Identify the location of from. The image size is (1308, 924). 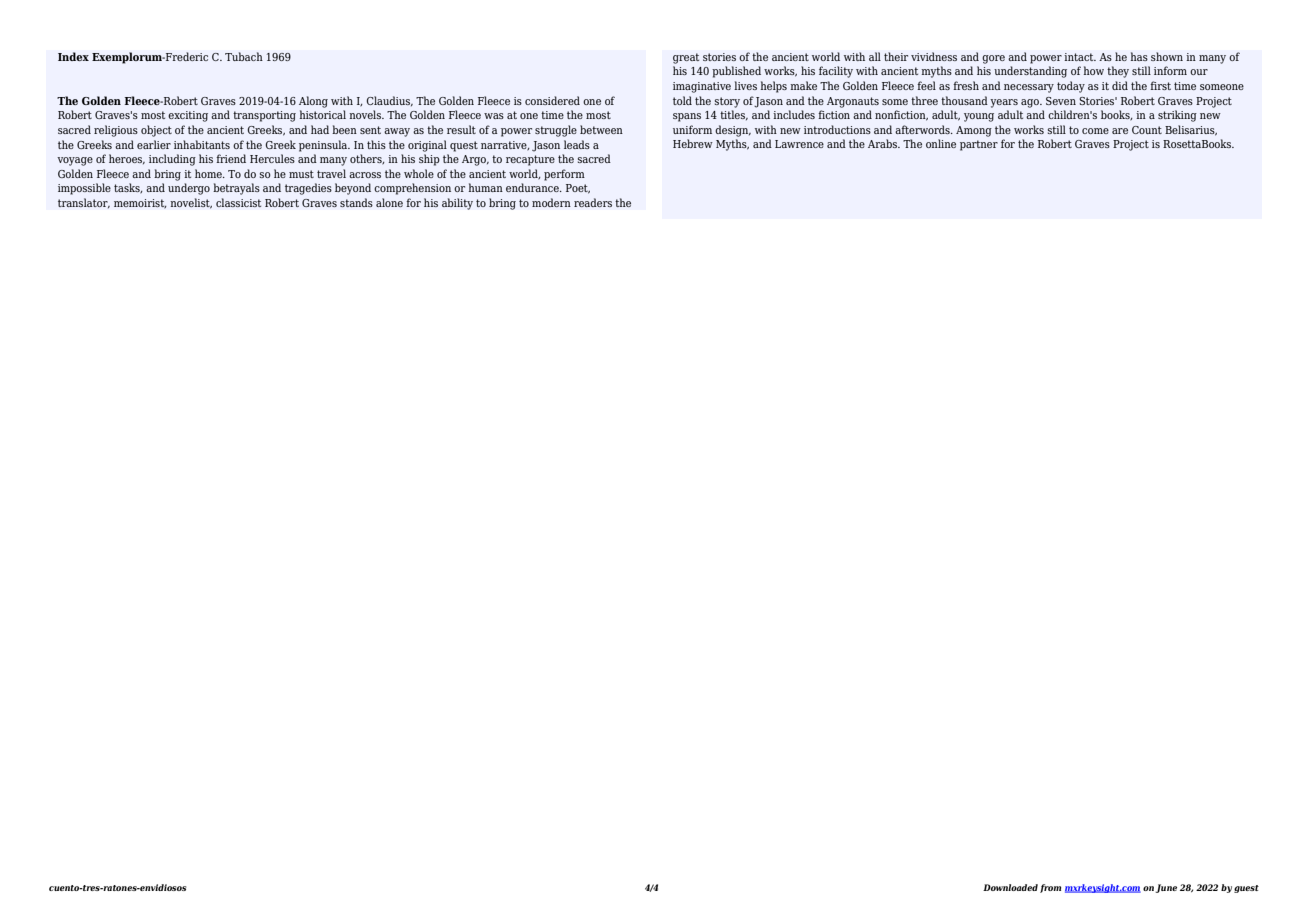
(1050, 888).
